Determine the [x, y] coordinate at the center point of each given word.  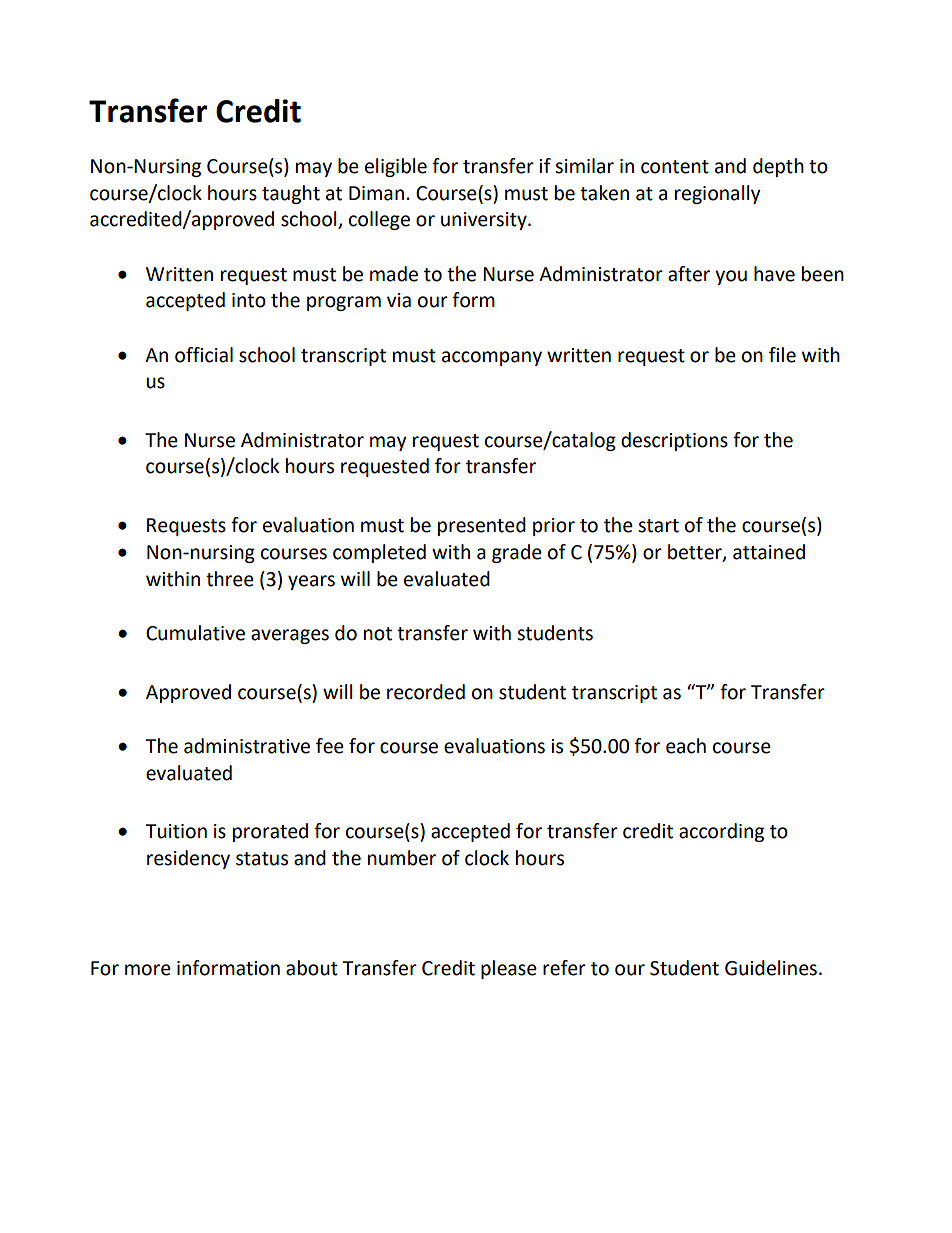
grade [517, 553]
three [230, 579]
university [485, 221]
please [509, 969]
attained [769, 552]
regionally [718, 194]
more [148, 970]
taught [291, 194]
